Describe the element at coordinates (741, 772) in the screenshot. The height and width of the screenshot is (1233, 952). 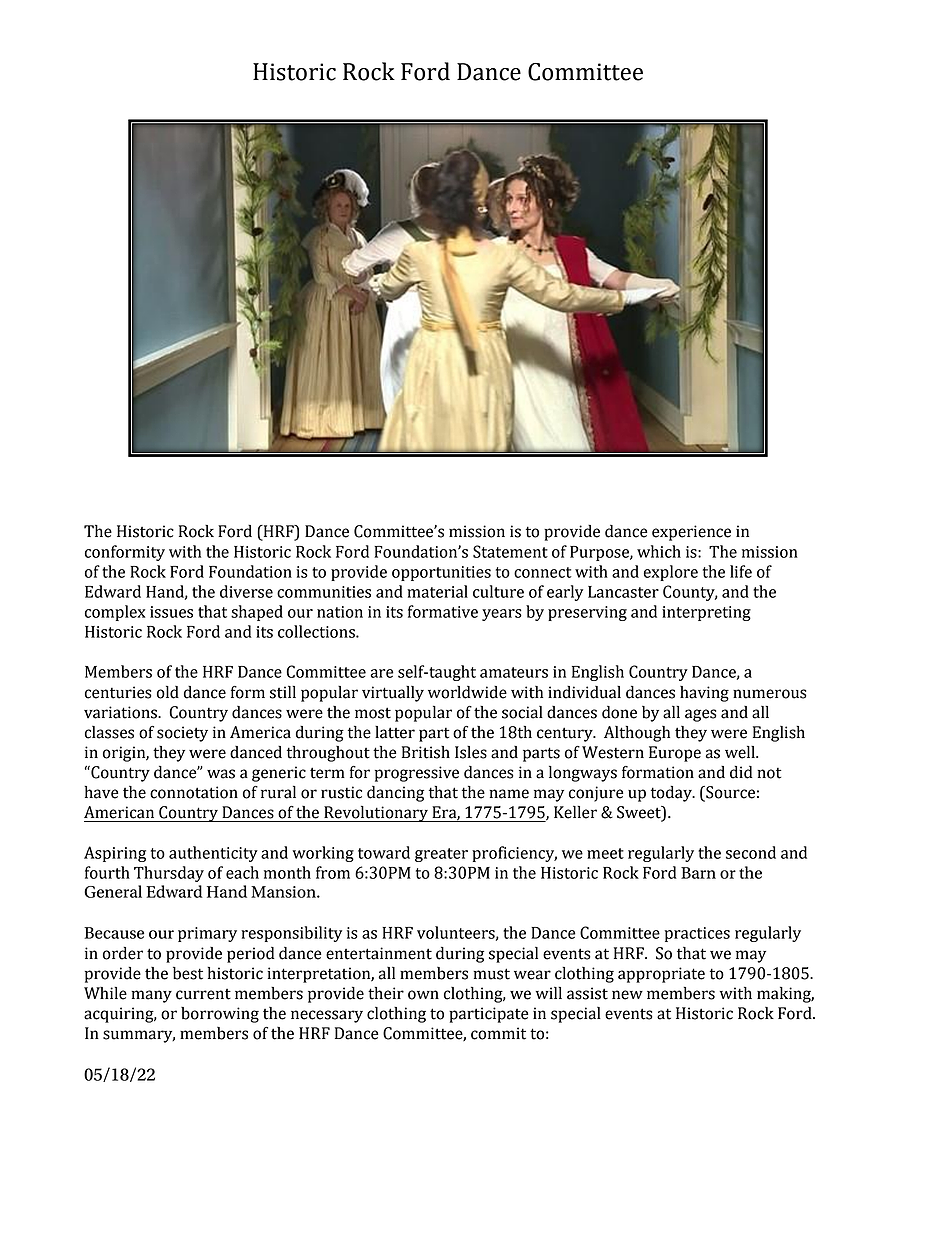
I see `did` at that location.
